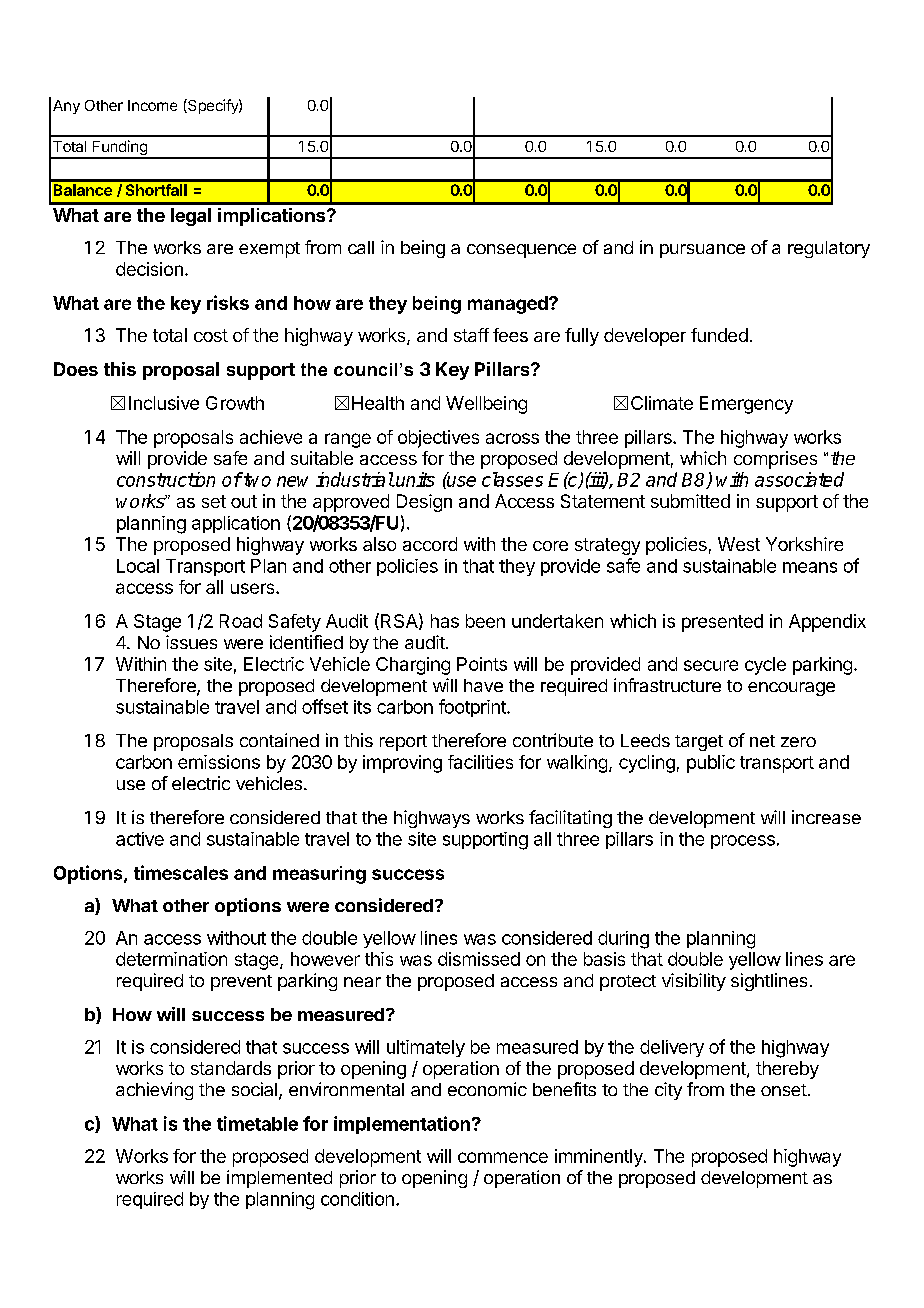  I want to click on commence, so click(503, 1157).
